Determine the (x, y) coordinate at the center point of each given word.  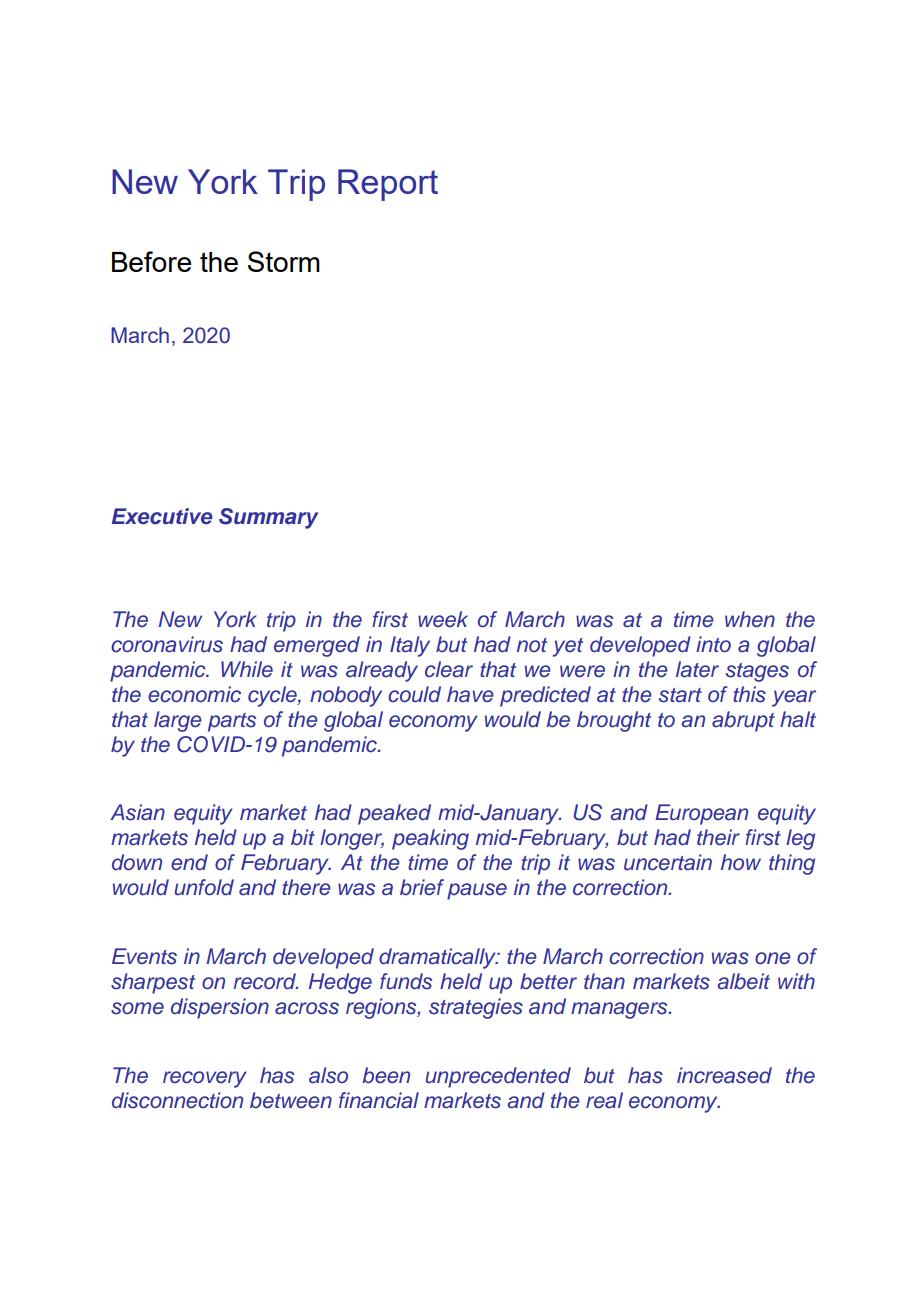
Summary (268, 518)
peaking (430, 839)
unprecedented (498, 1077)
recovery (205, 1079)
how (741, 862)
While (247, 669)
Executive (162, 516)
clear (449, 669)
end (189, 862)
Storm (284, 261)
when (750, 619)
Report (388, 185)
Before (151, 261)
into (713, 644)
